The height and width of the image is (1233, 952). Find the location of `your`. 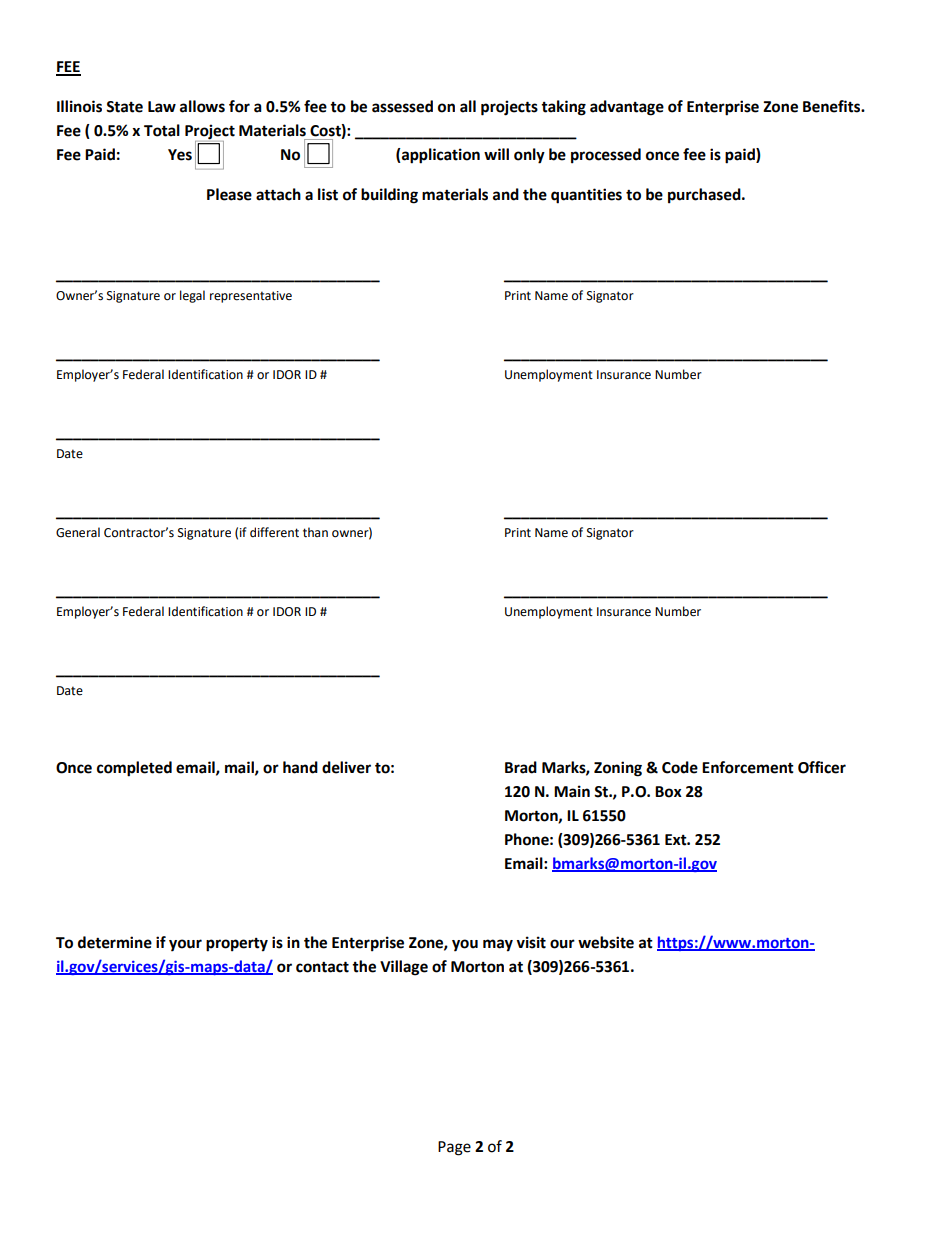

your is located at coordinates (185, 945).
